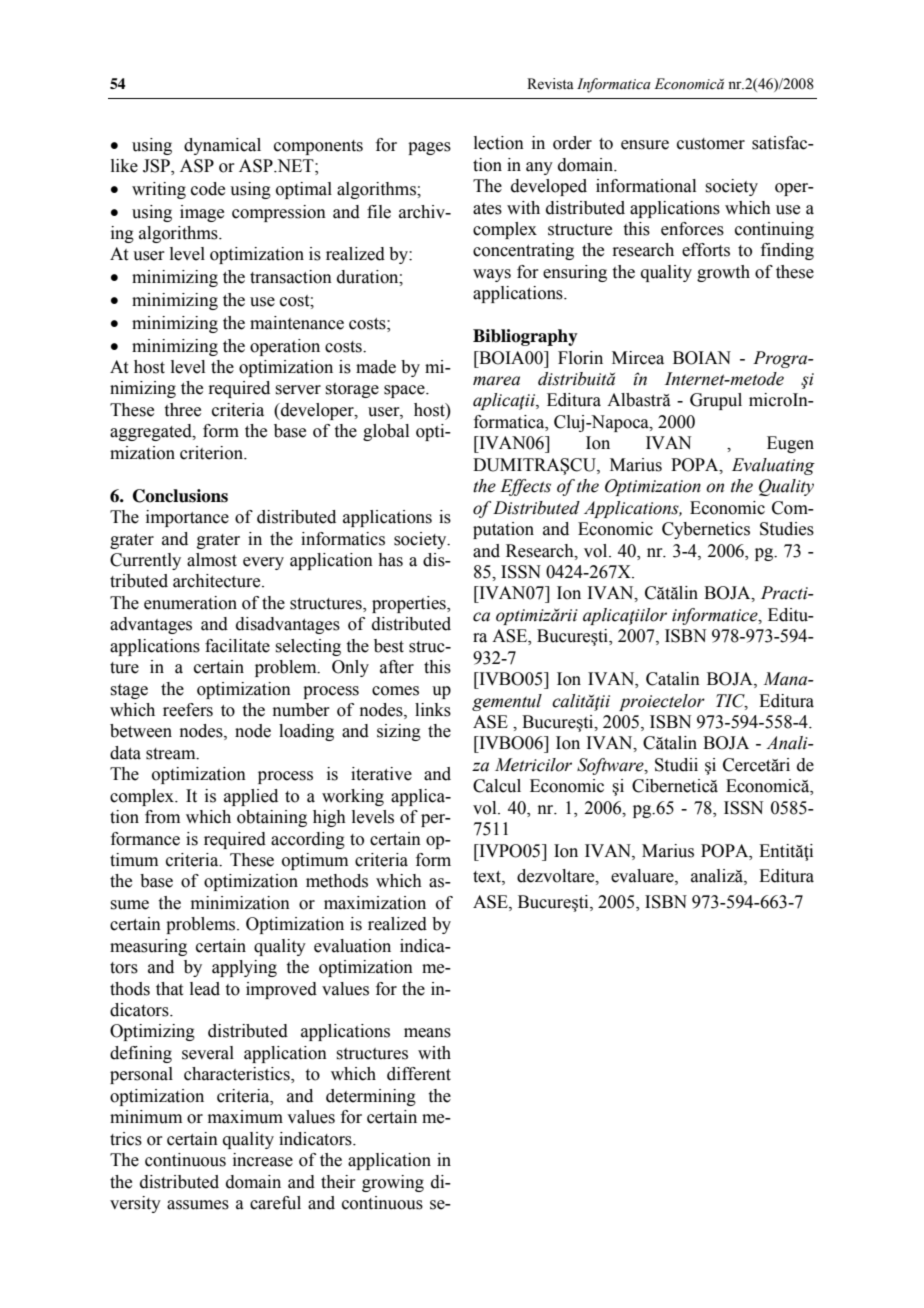 Image resolution: width=924 pixels, height=1308 pixels. I want to click on dynamical, so click(222, 146).
